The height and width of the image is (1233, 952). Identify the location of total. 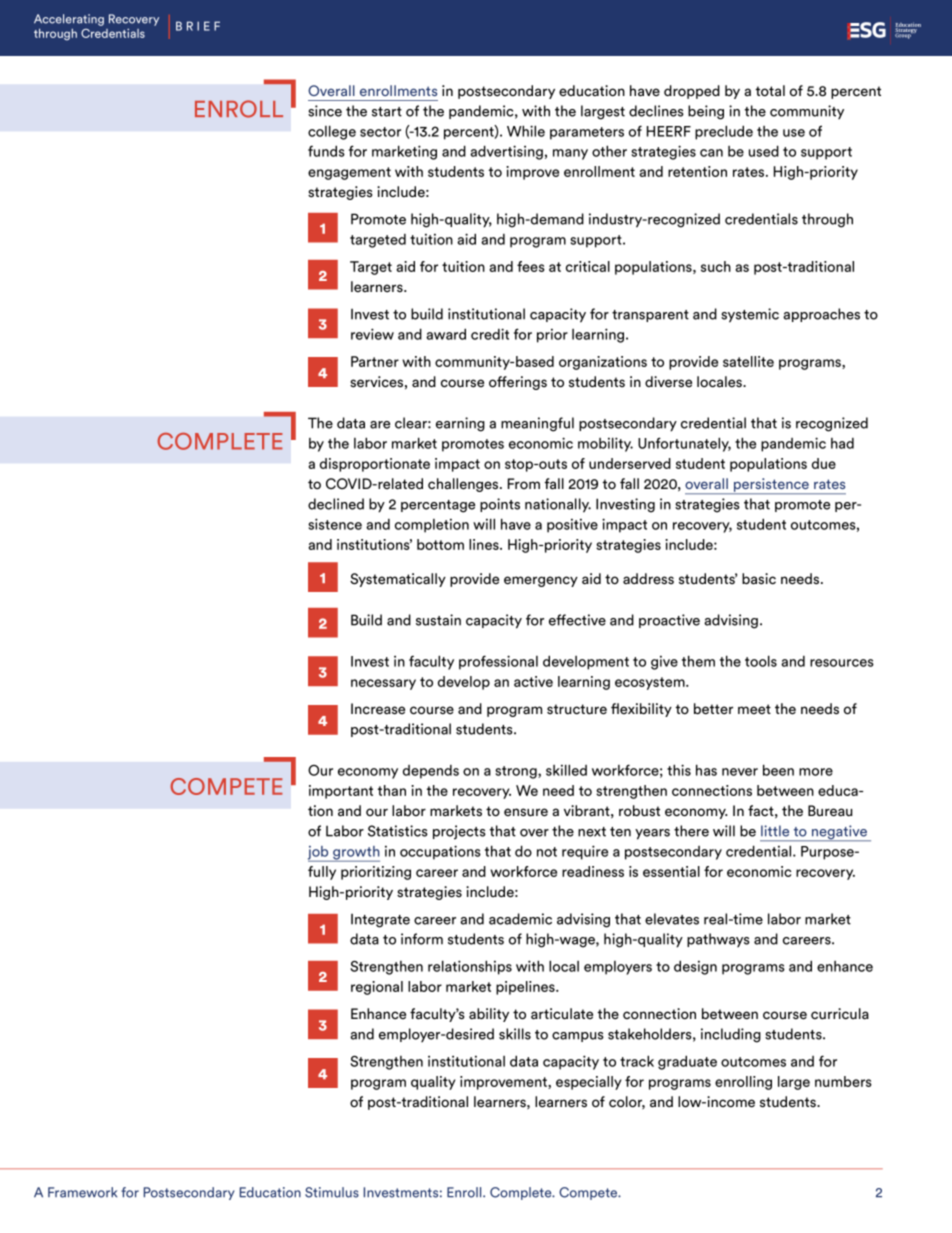
(770, 91).
